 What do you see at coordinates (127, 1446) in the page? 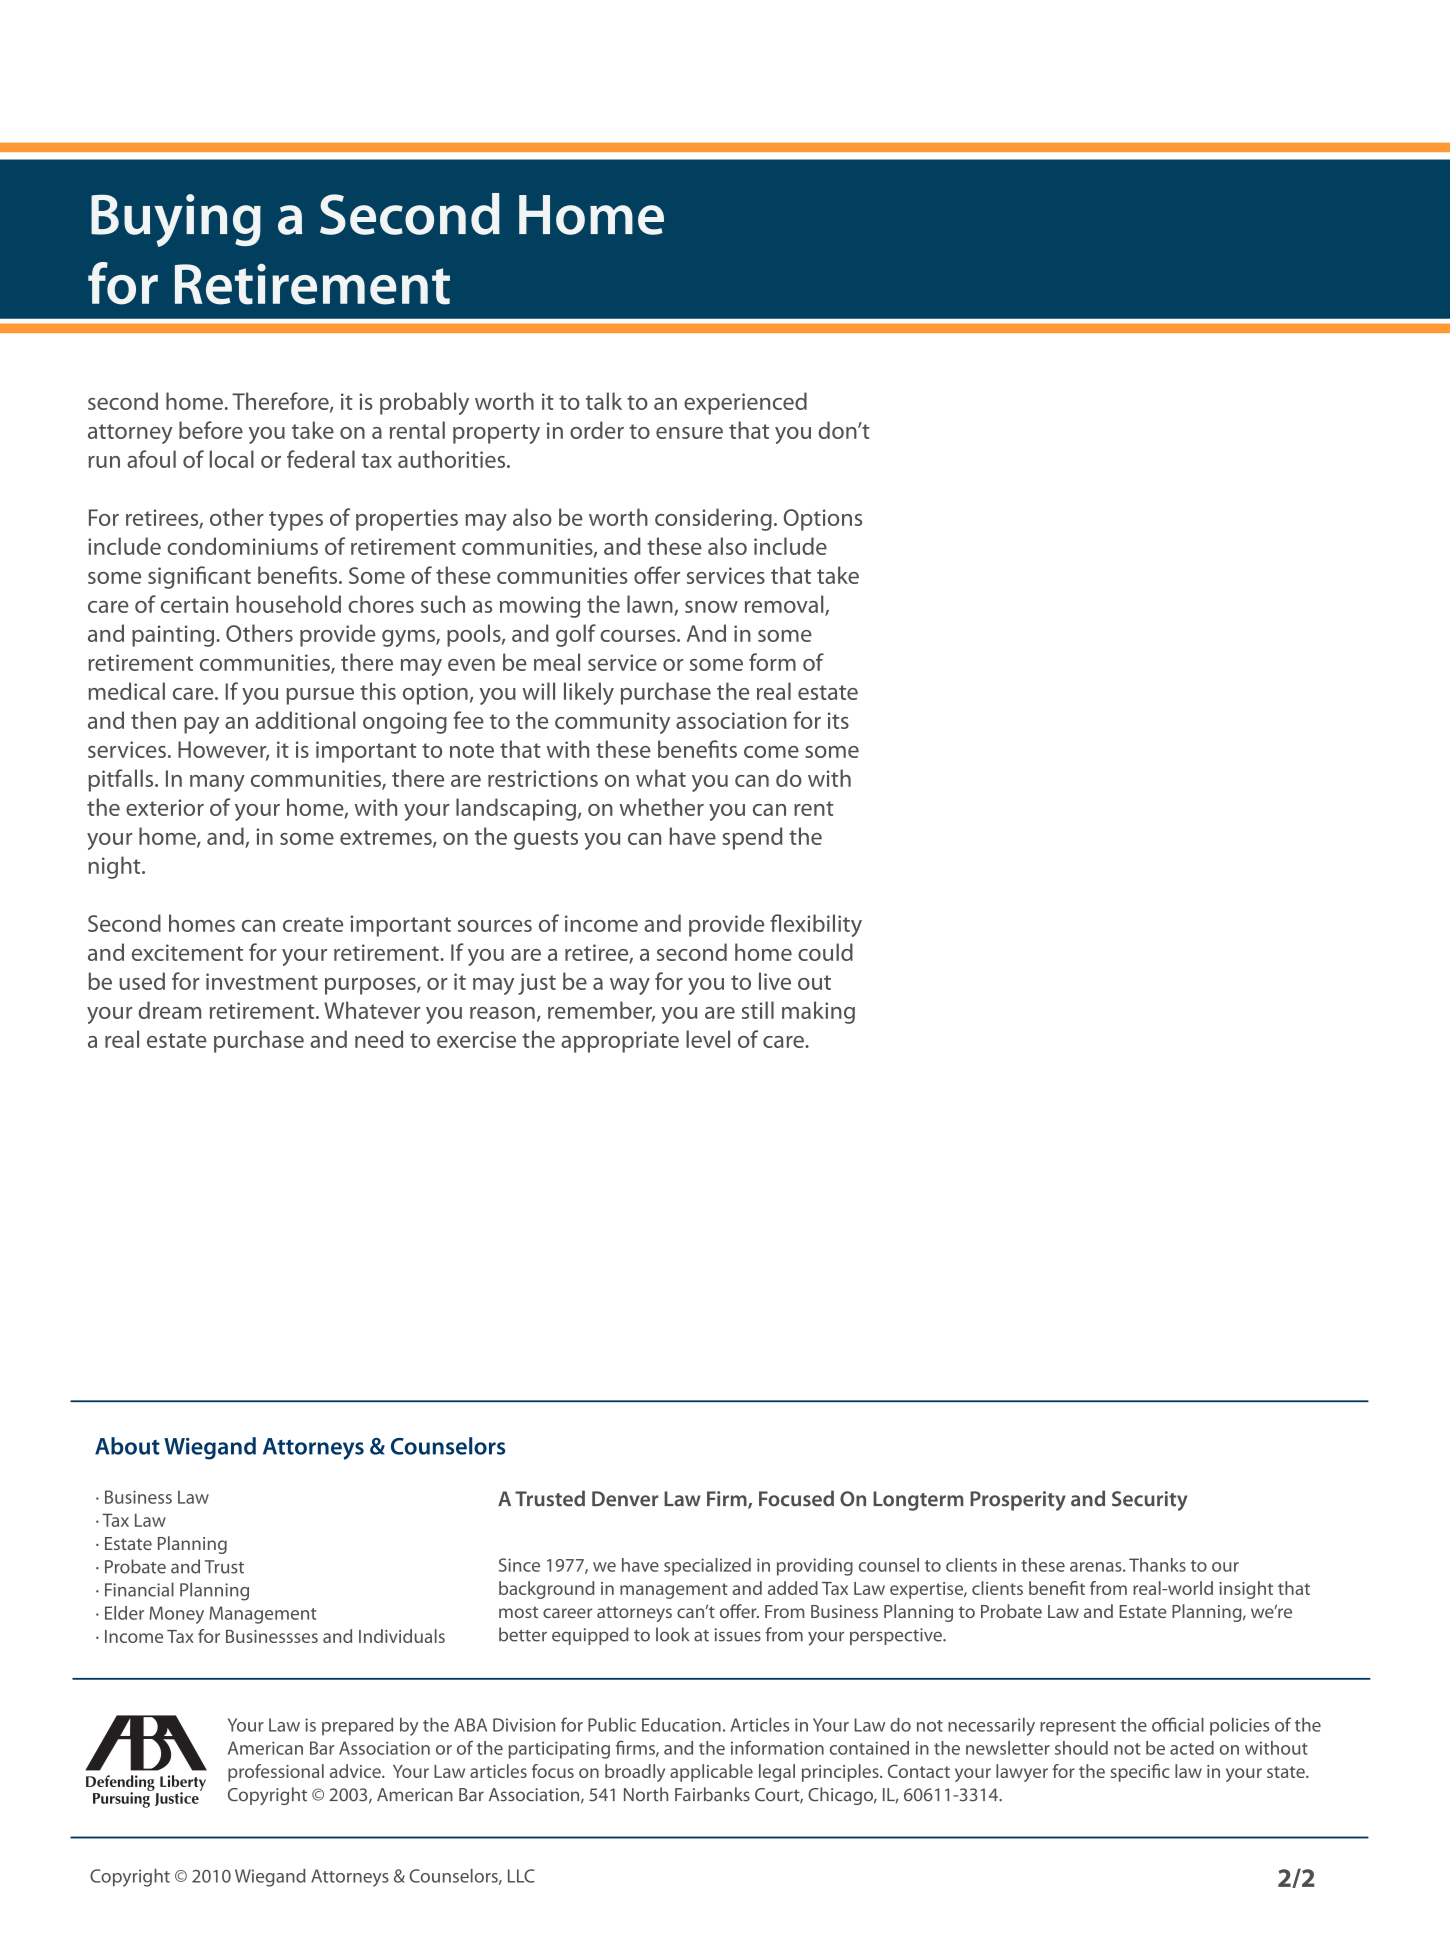
I see `About` at bounding box center [127, 1446].
